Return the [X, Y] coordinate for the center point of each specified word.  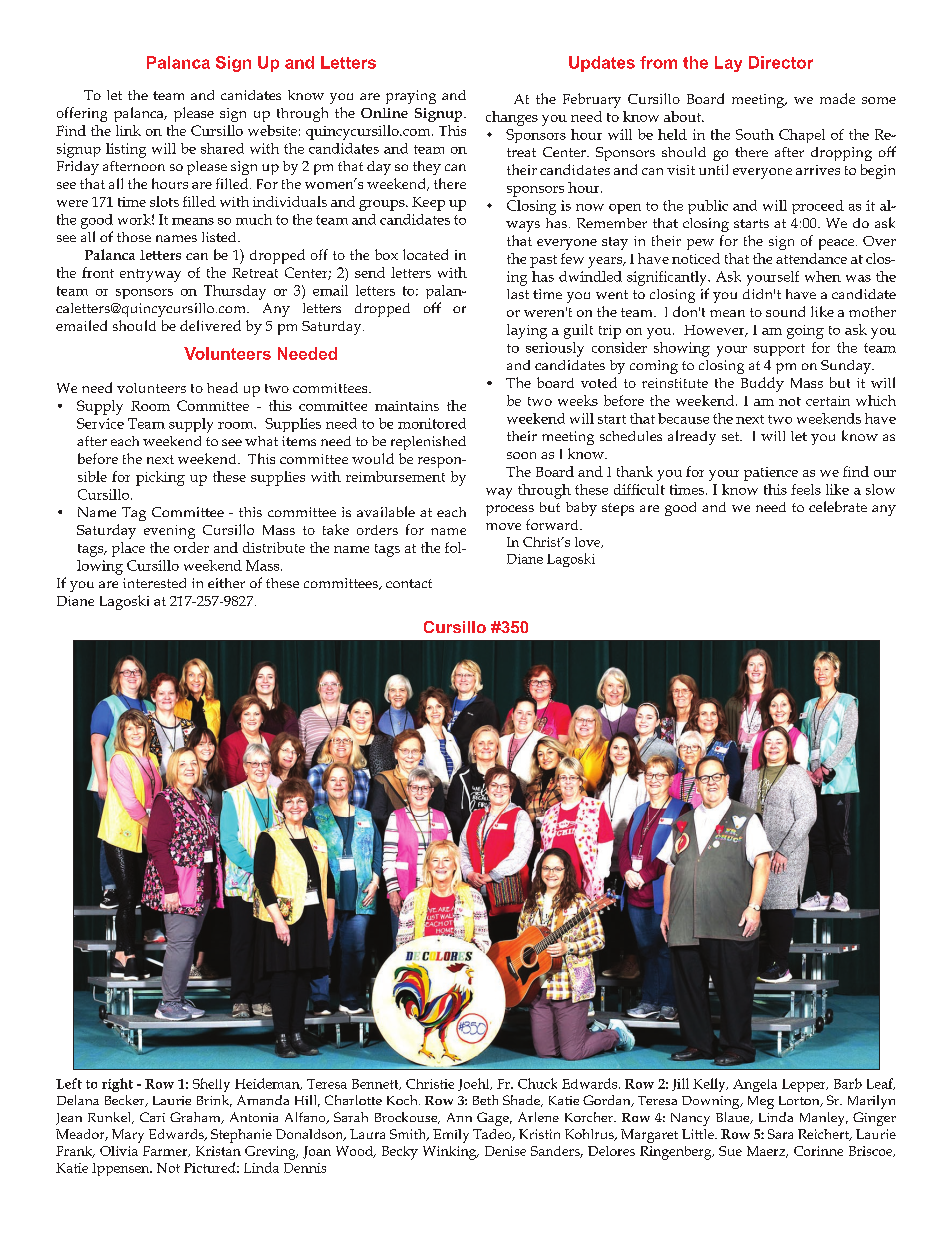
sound [785, 311]
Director [781, 62]
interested [154, 583]
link [128, 130]
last [518, 294]
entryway [150, 275]
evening [169, 532]
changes [512, 118]
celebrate [838, 506]
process [510, 510]
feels [806, 489]
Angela [755, 1085]
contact [409, 583]
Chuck [537, 1083]
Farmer [166, 1151]
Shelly [211, 1085]
